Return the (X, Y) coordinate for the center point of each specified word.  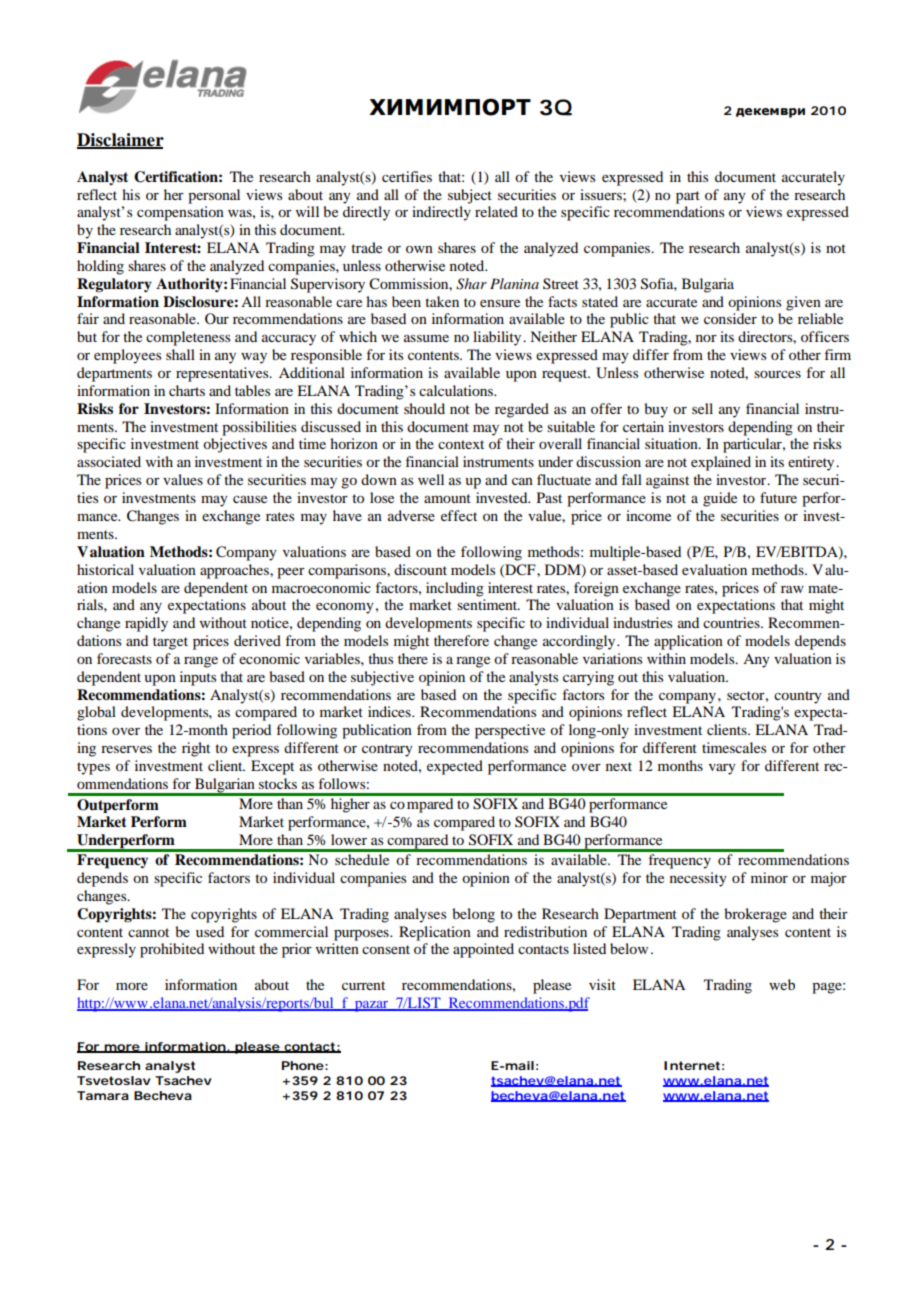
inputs (198, 678)
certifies (407, 176)
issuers (602, 194)
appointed (483, 950)
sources (777, 374)
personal (214, 196)
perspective (510, 731)
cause (250, 499)
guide (720, 499)
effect (459, 515)
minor (769, 877)
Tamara (103, 1095)
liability (498, 338)
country (798, 697)
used (210, 931)
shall (180, 354)
